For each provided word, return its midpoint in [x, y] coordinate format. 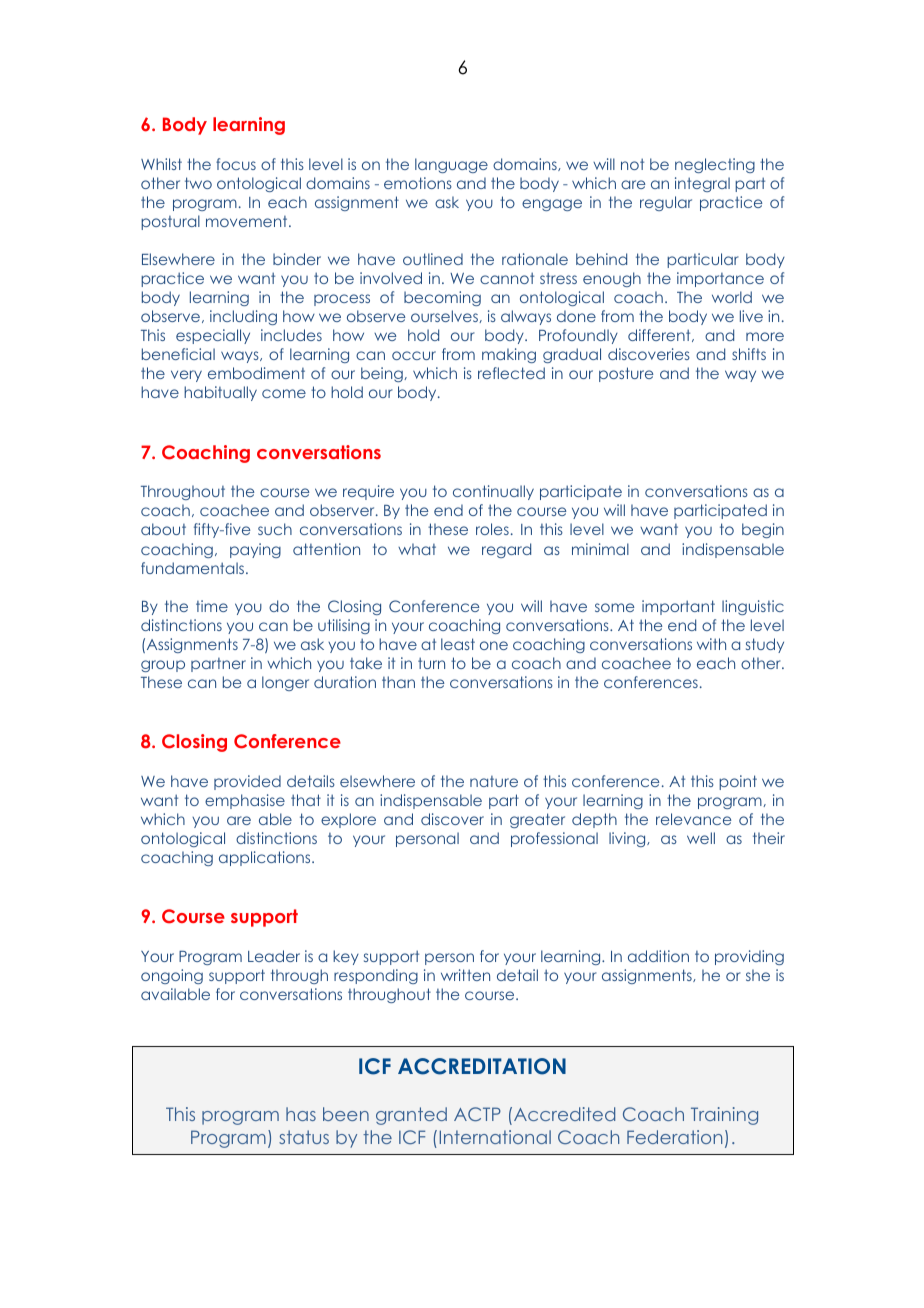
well [701, 838]
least [458, 644]
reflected [511, 373]
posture [626, 374]
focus [236, 164]
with [711, 644]
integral [702, 184]
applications [266, 858]
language [451, 165]
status [304, 1137]
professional [554, 839]
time [212, 606]
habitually [220, 393]
